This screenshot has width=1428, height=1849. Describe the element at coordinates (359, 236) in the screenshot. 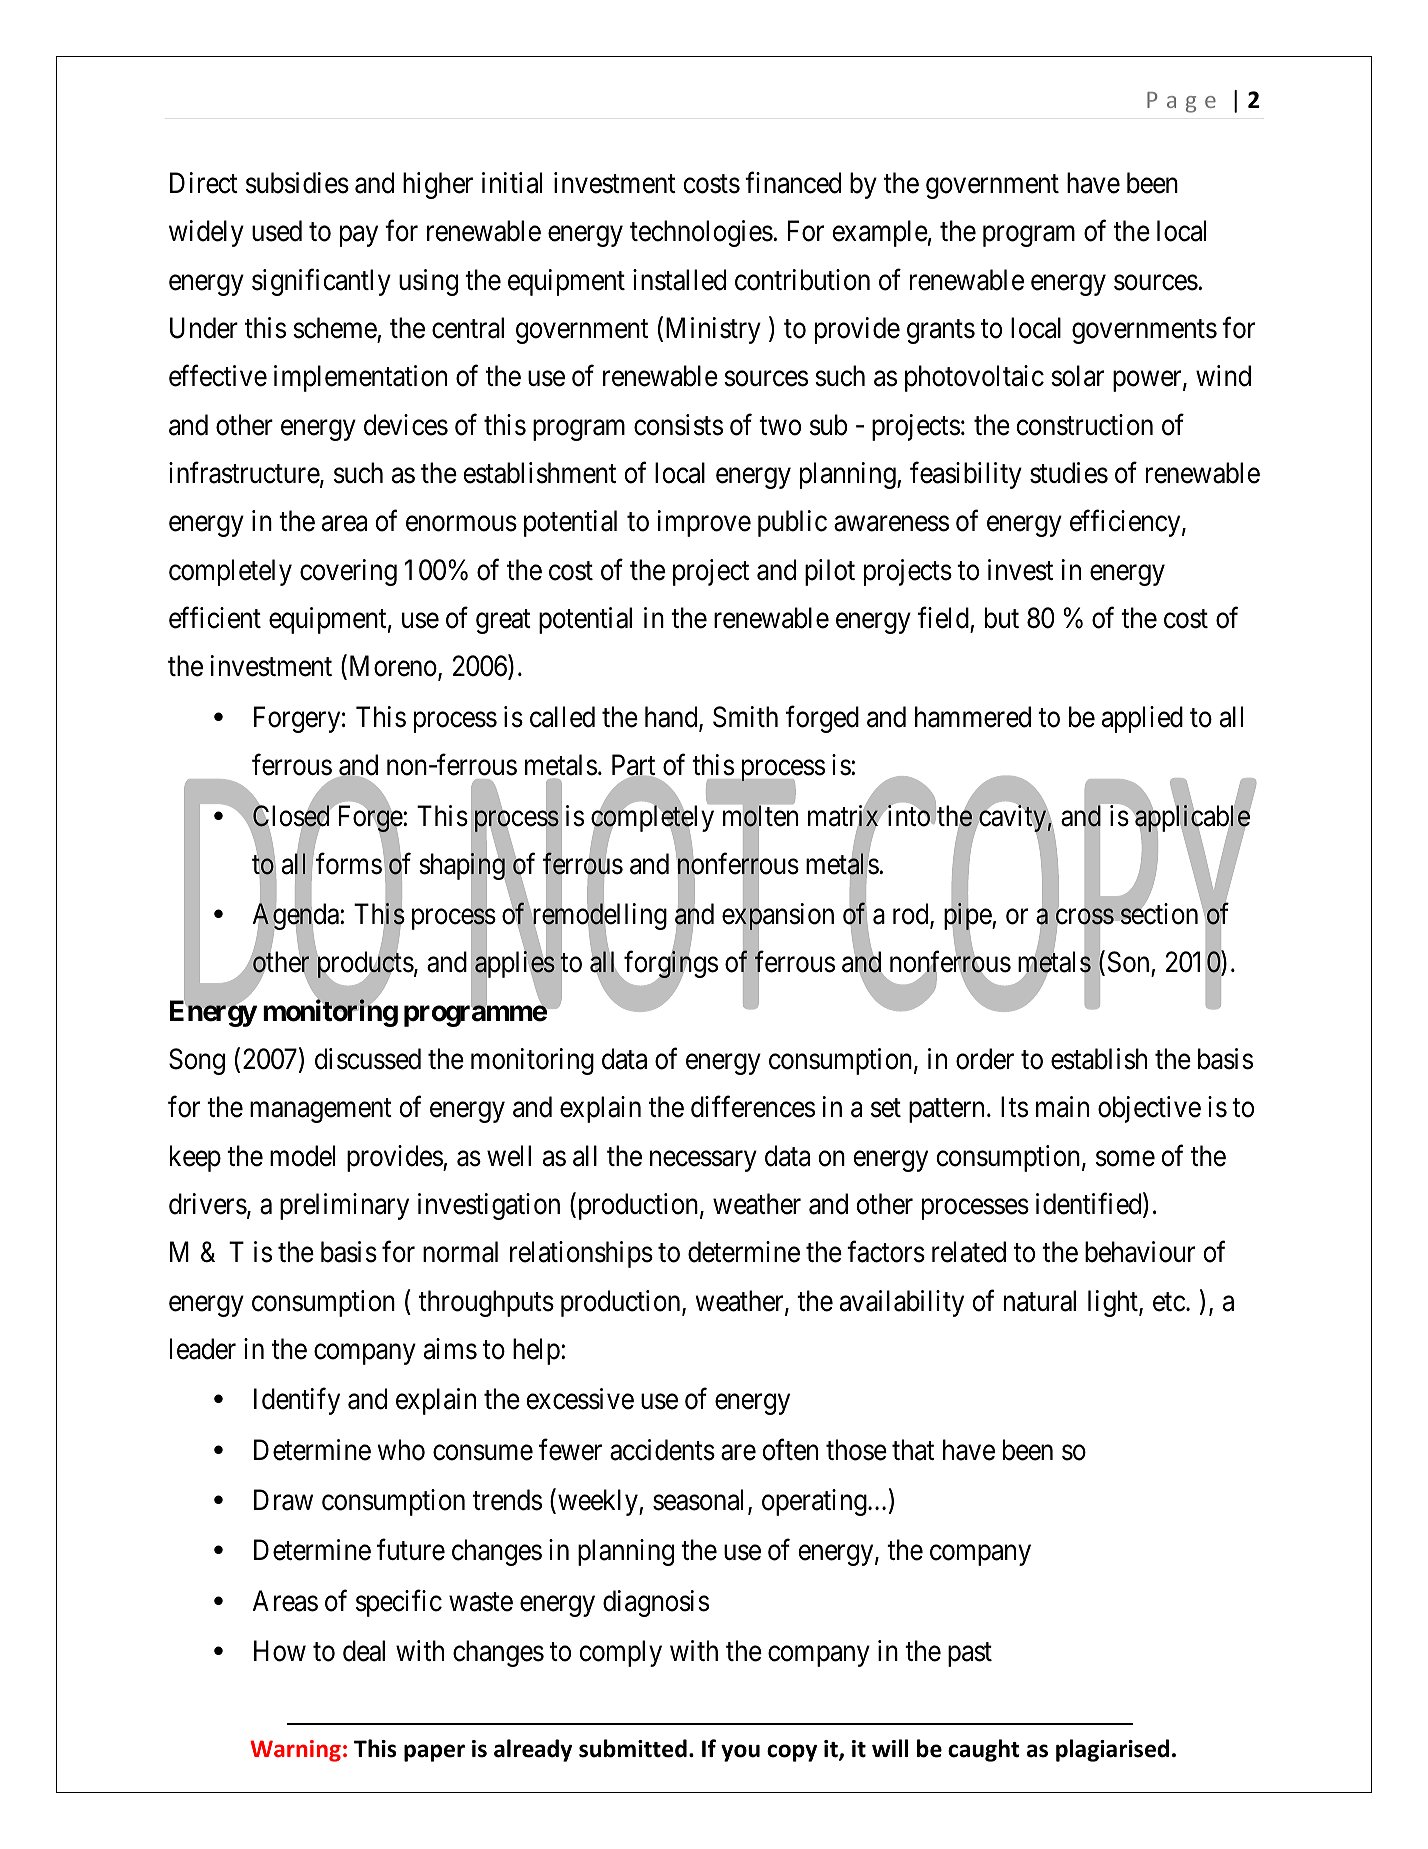

I see `pay` at that location.
